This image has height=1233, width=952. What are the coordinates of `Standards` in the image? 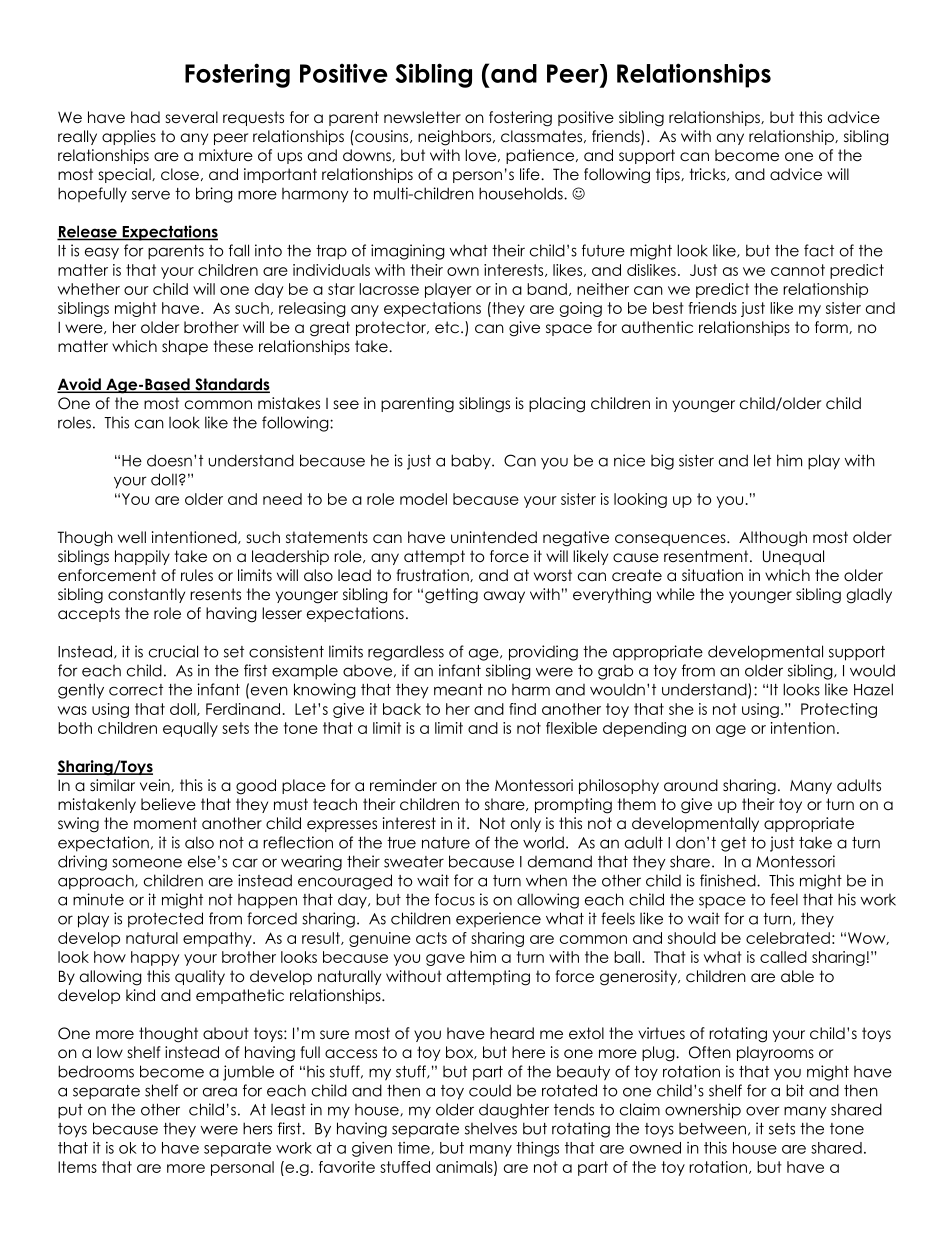 It's located at (231, 385).
